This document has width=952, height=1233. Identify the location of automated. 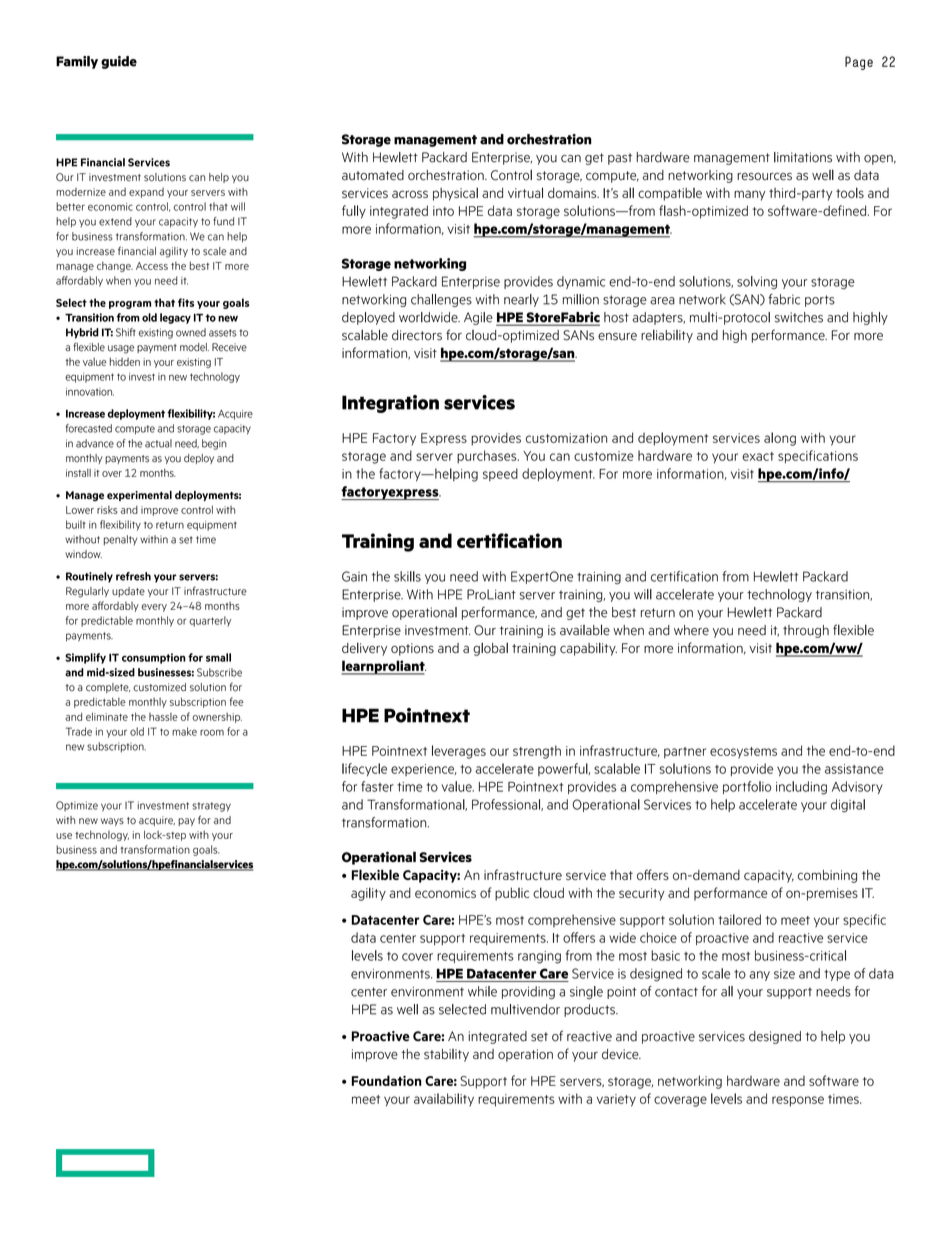
(373, 175).
